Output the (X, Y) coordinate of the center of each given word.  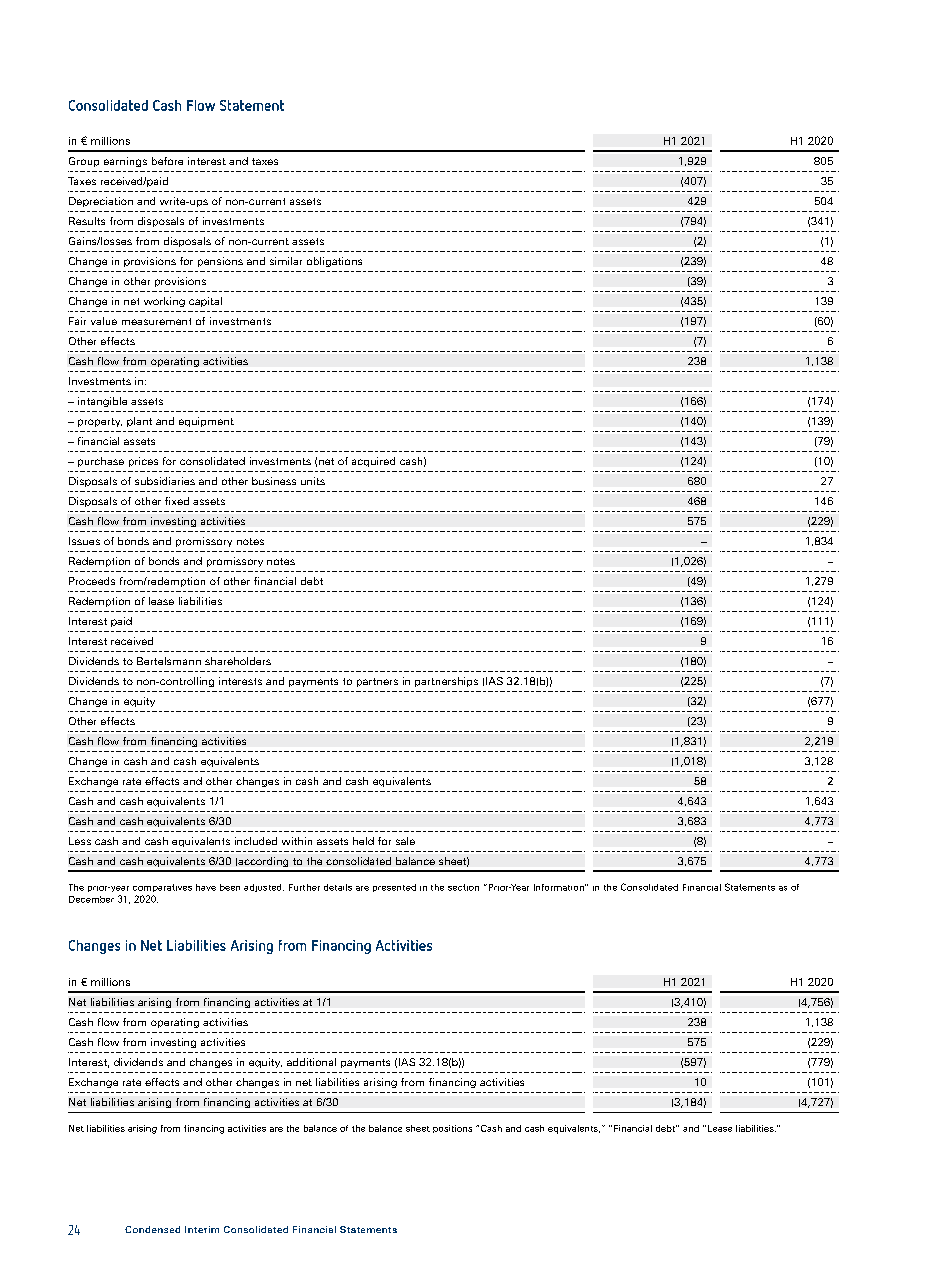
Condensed (152, 1229)
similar (286, 261)
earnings (125, 162)
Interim (202, 1229)
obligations (334, 262)
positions (452, 1129)
